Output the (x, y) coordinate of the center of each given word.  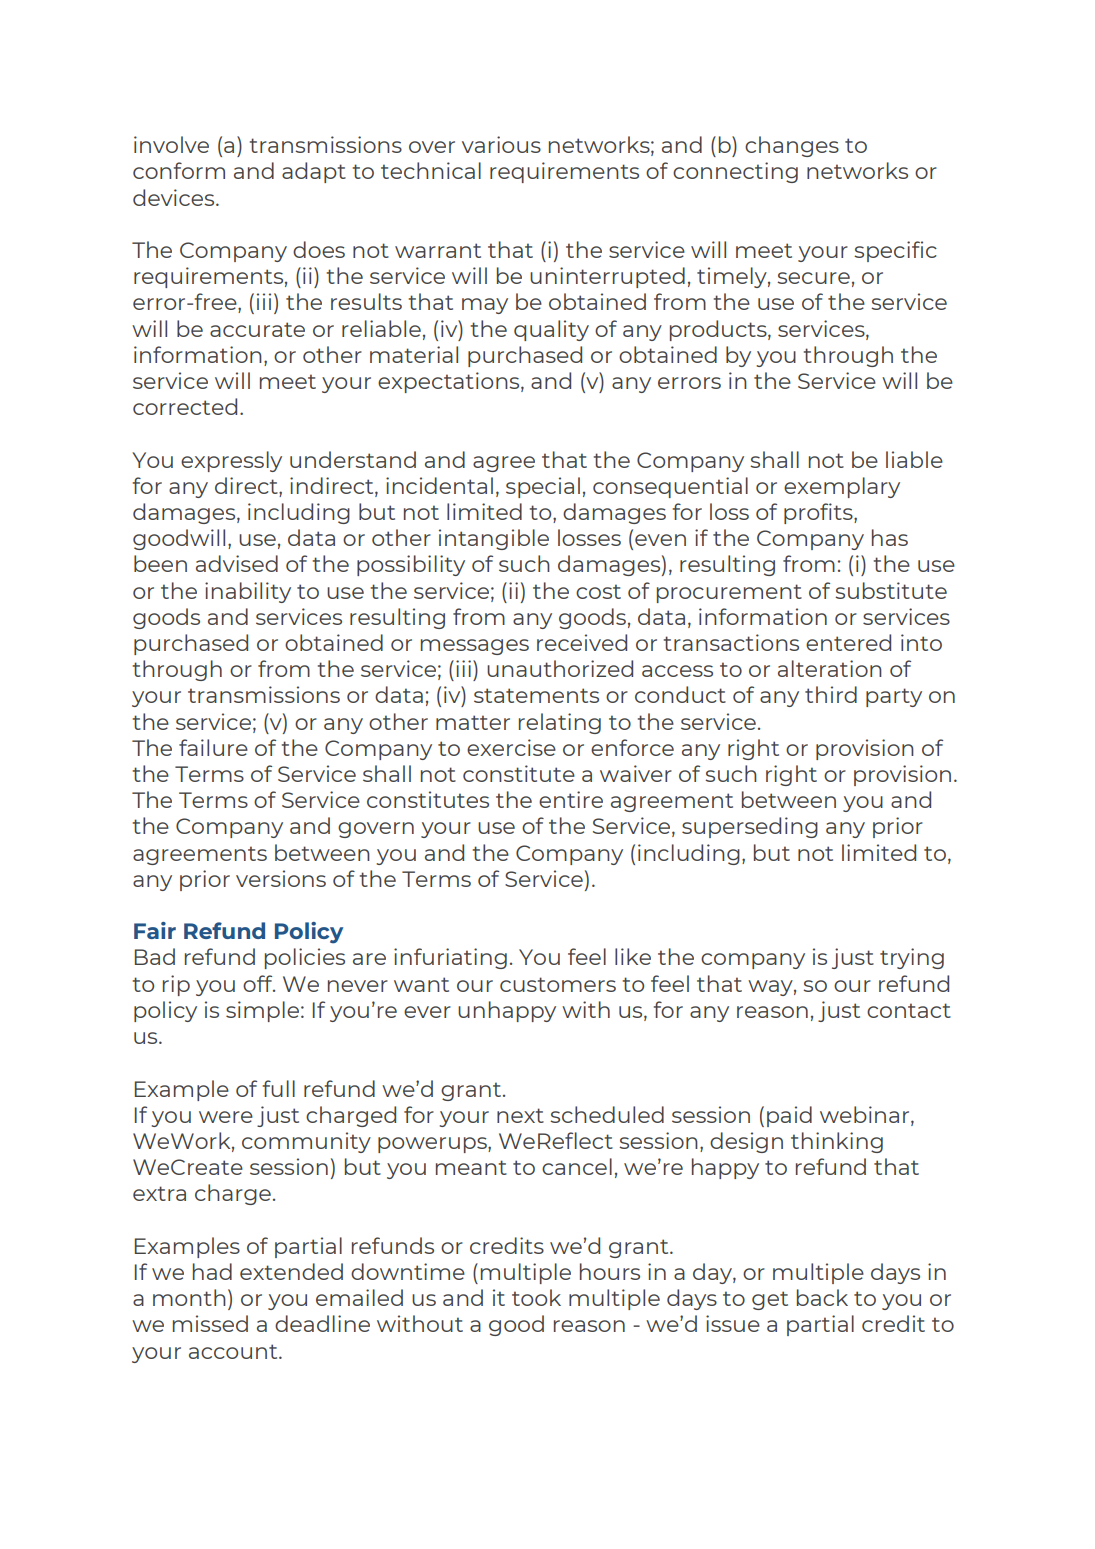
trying (912, 958)
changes (792, 146)
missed (210, 1323)
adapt (314, 172)
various (501, 144)
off (259, 983)
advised (237, 563)
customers (558, 984)
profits (819, 513)
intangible (494, 539)
